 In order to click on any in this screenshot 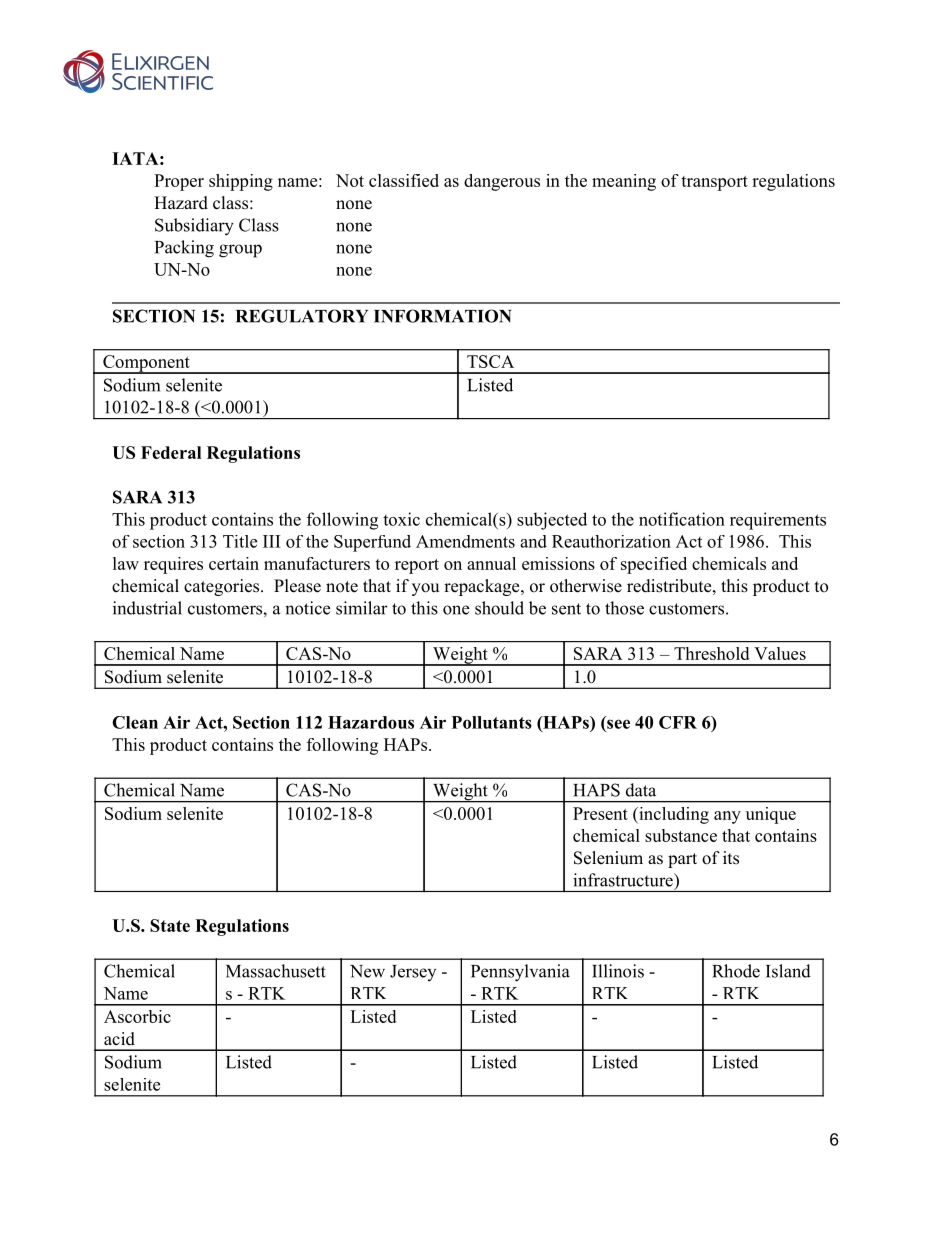, I will do `click(727, 817)`.
